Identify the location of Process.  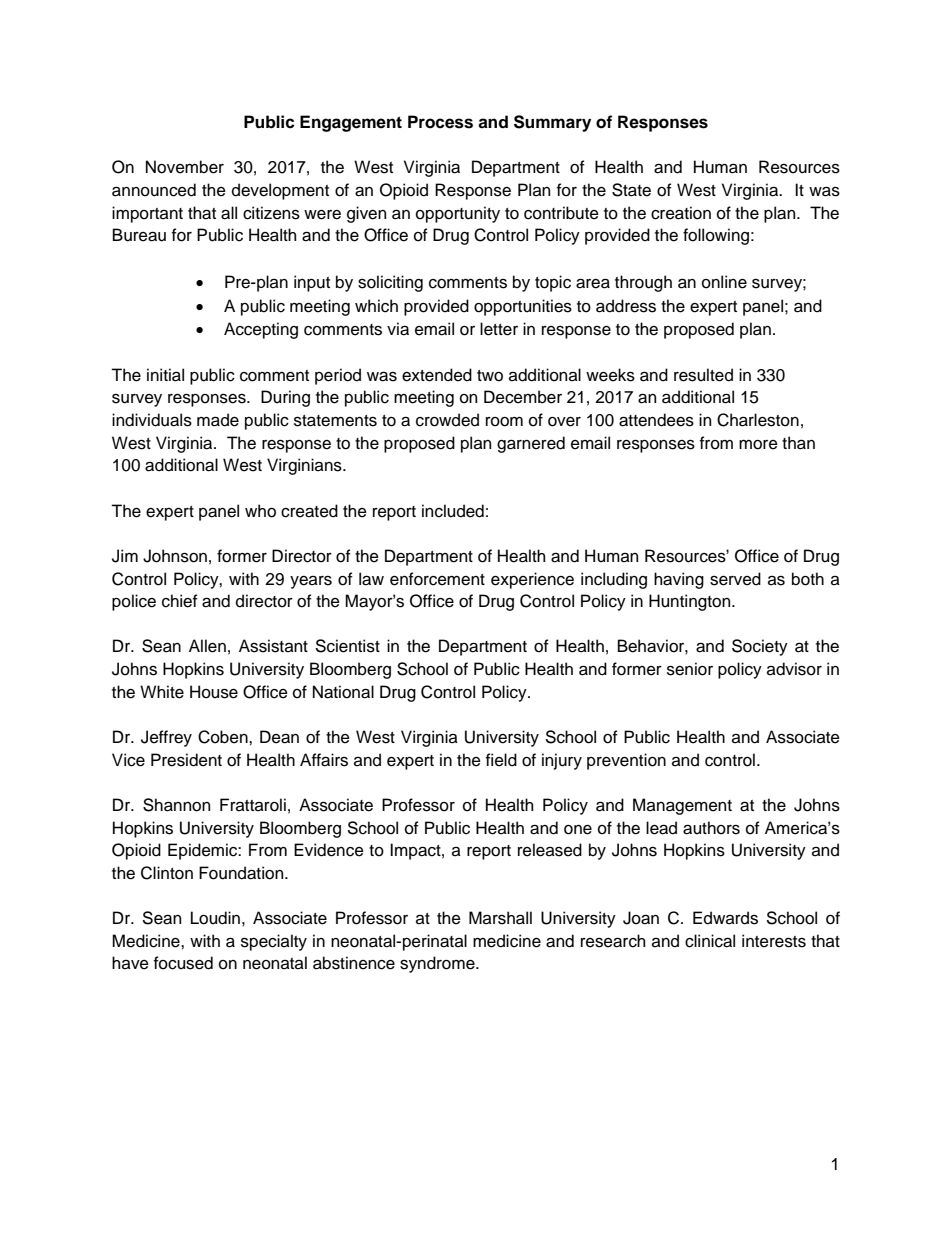
(440, 122).
